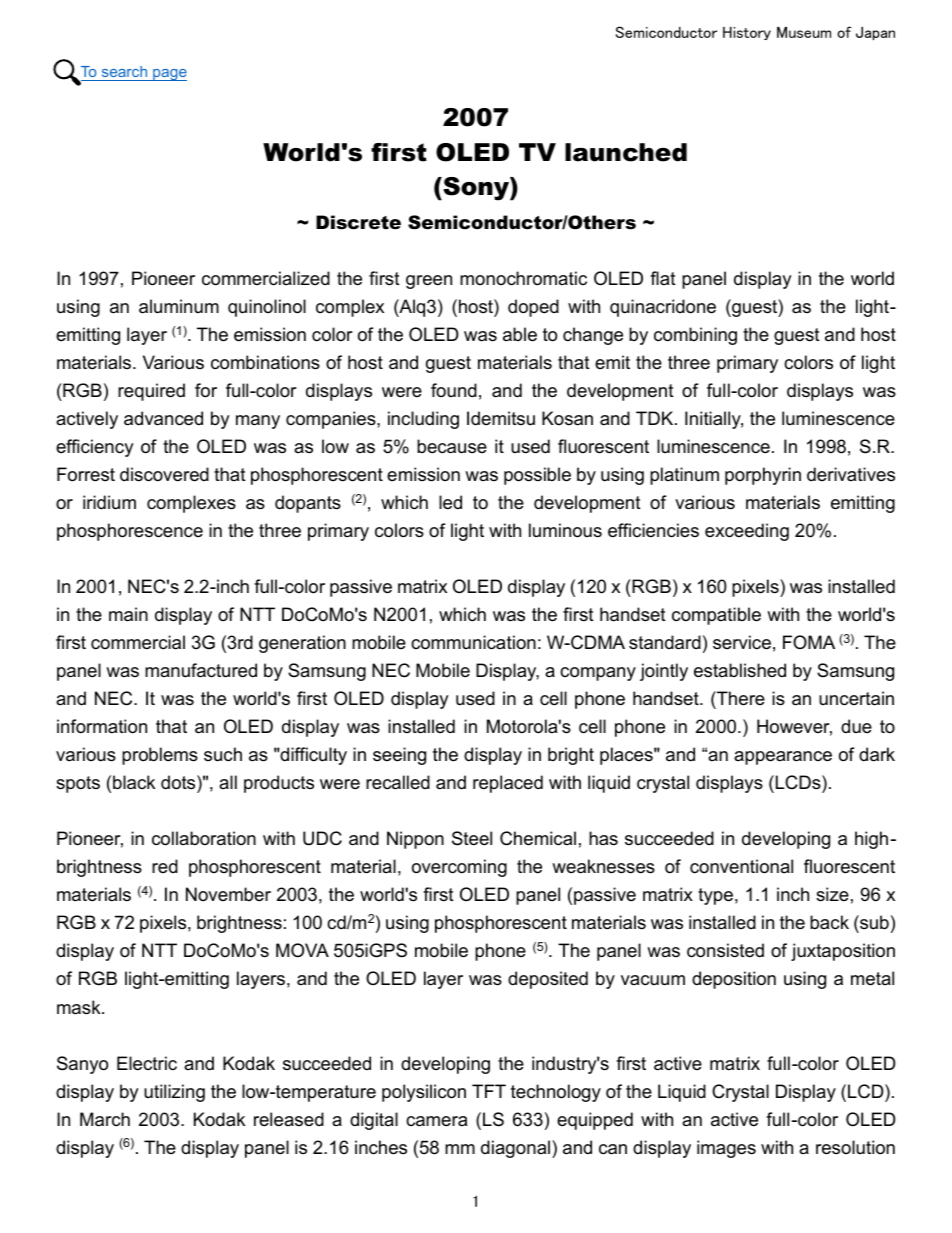  Describe the element at coordinates (473, 642) in the document. I see `communication` at that location.
